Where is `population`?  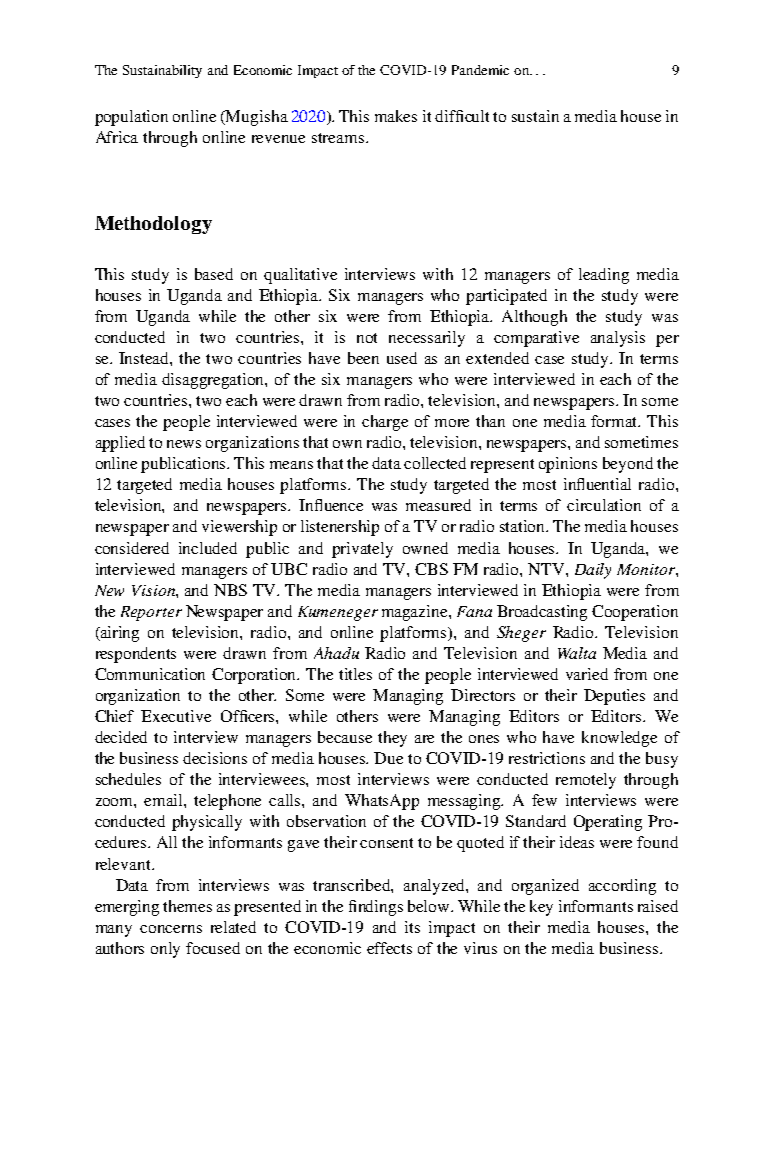 population is located at coordinates (131, 118).
